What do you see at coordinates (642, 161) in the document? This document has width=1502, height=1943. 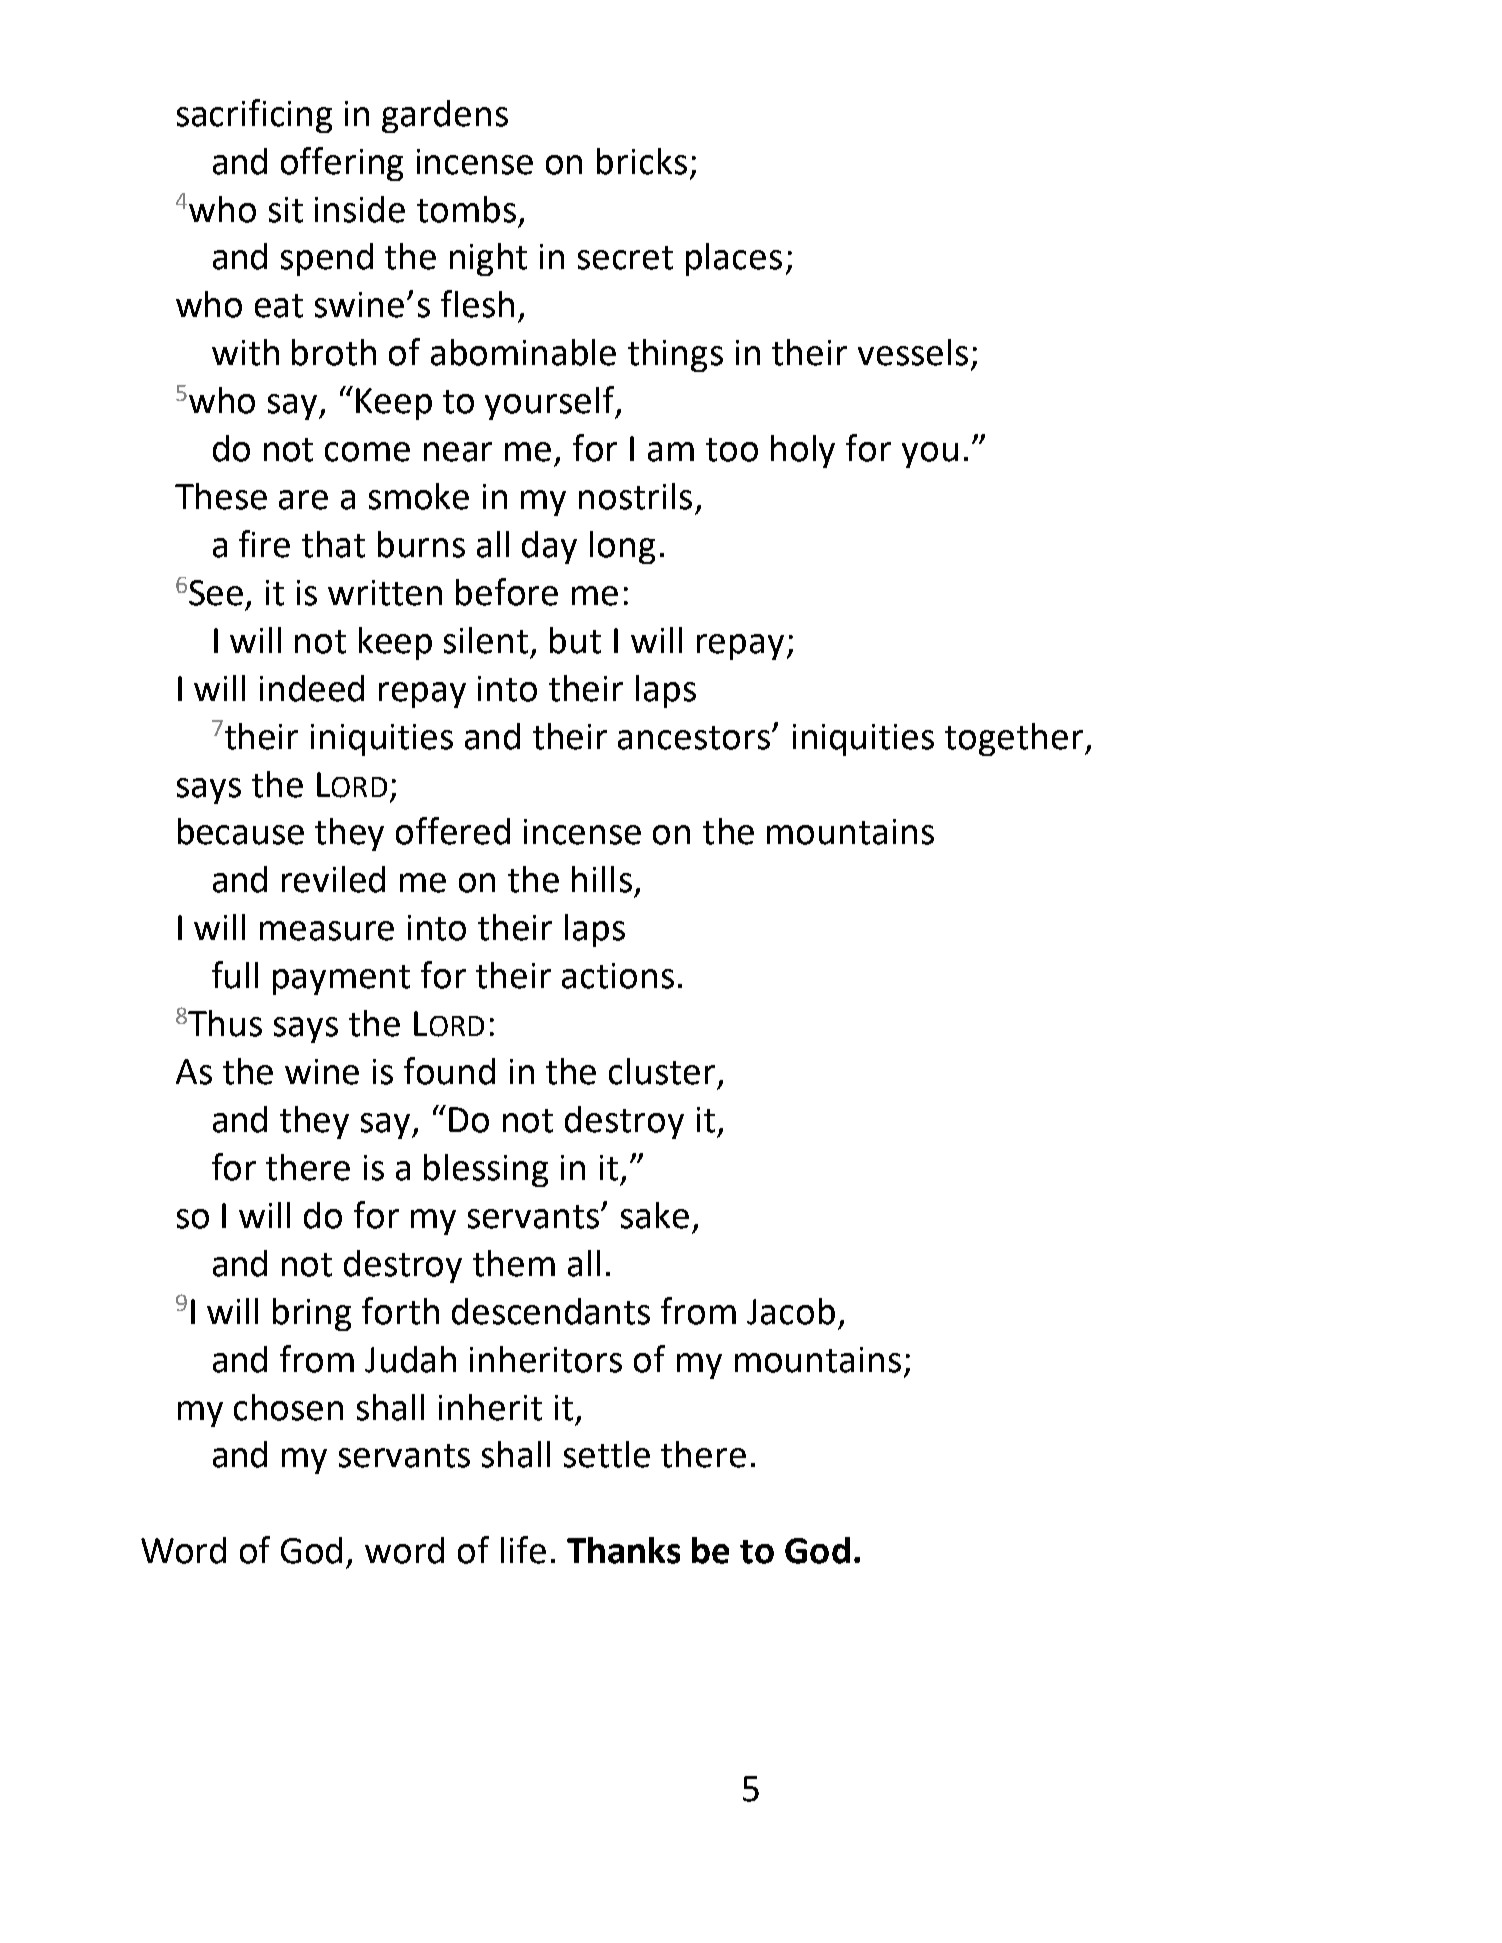 I see `bricks` at bounding box center [642, 161].
